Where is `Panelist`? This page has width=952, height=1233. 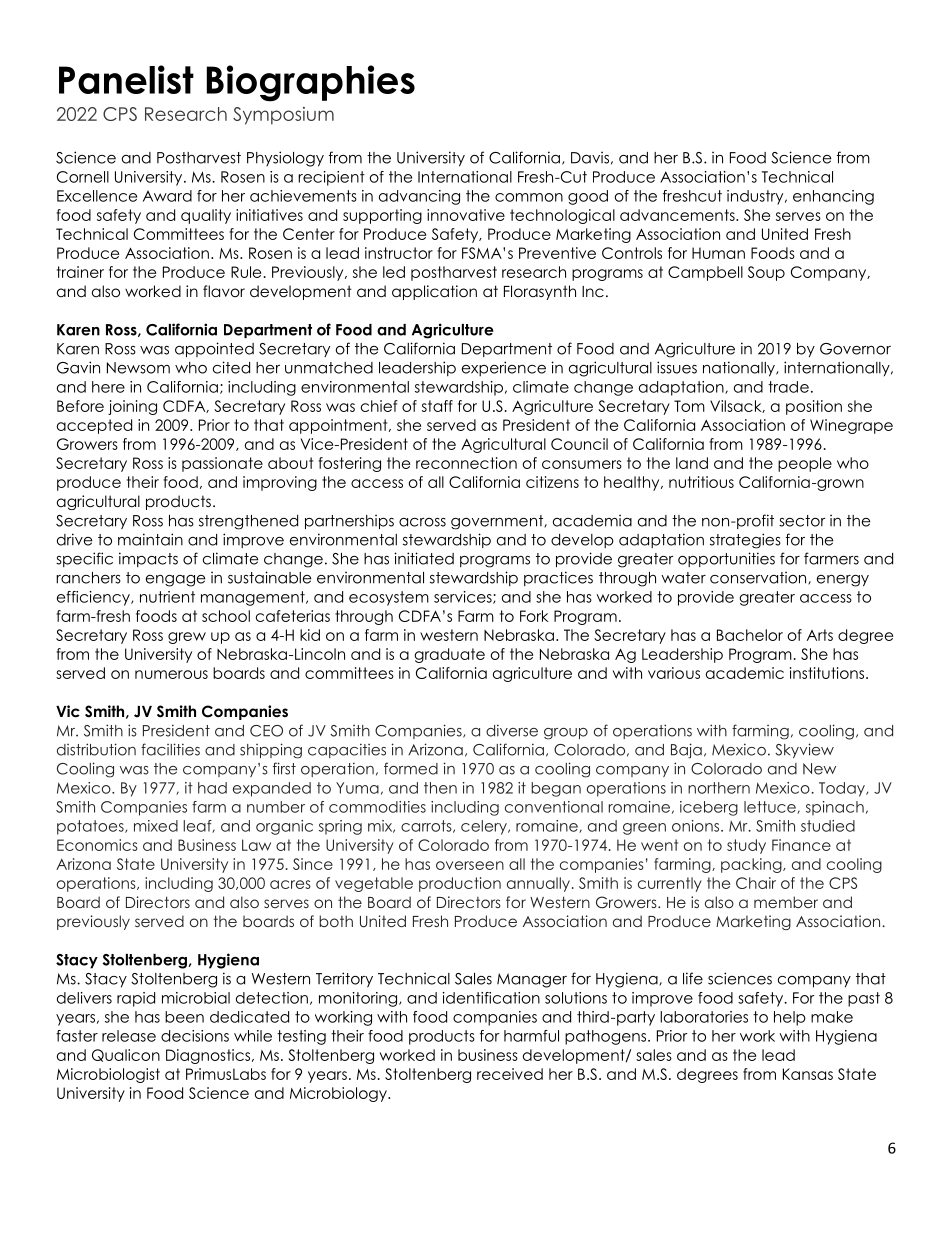
Panelist is located at coordinates (126, 79).
